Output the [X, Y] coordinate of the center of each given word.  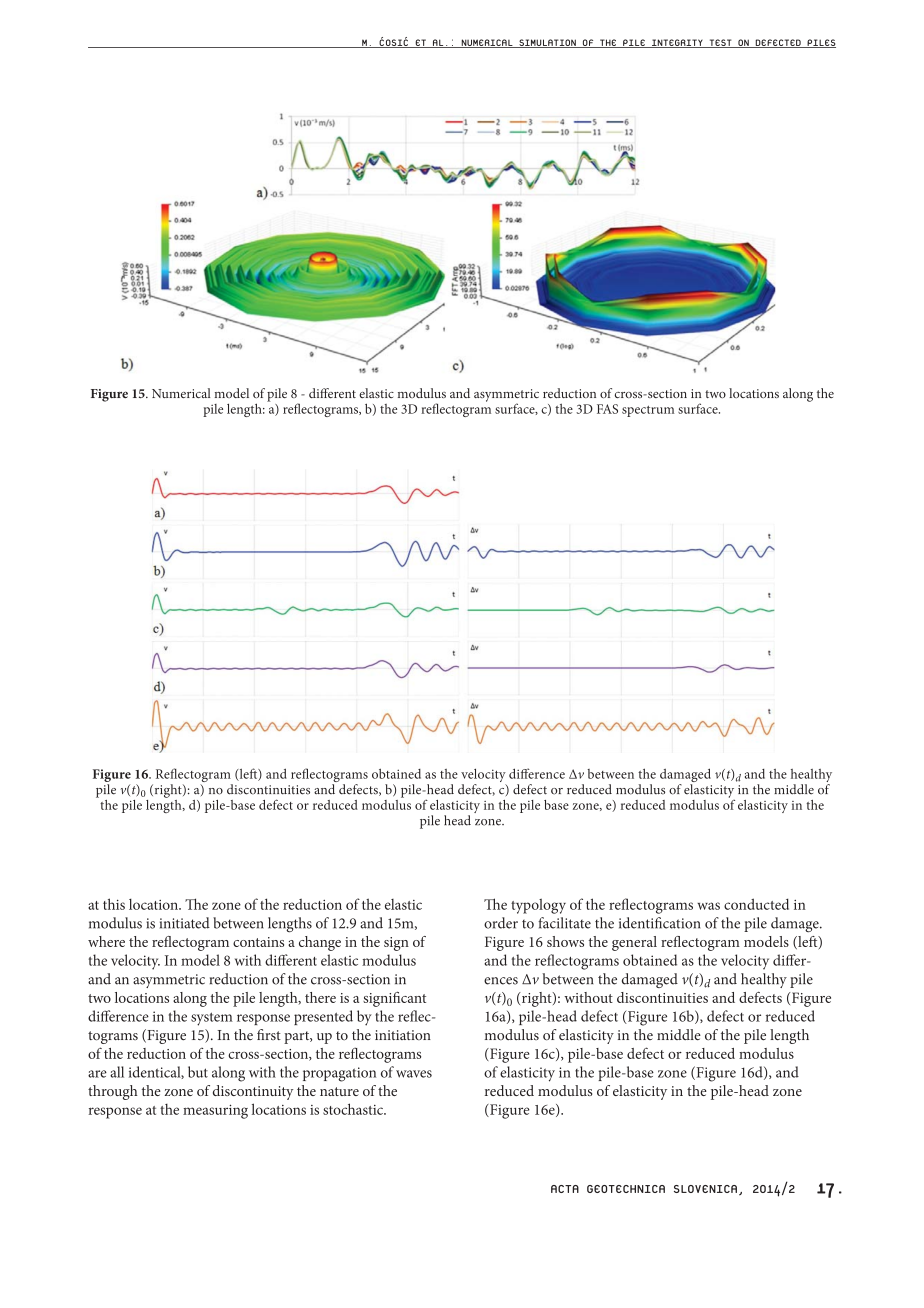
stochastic [354, 1109]
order [501, 923]
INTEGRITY [677, 43]
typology [538, 906]
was [708, 906]
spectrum [648, 411]
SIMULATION [547, 43]
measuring [215, 1111]
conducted [756, 904]
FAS [607, 409]
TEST [720, 43]
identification [659, 923]
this [114, 904]
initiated [185, 923]
